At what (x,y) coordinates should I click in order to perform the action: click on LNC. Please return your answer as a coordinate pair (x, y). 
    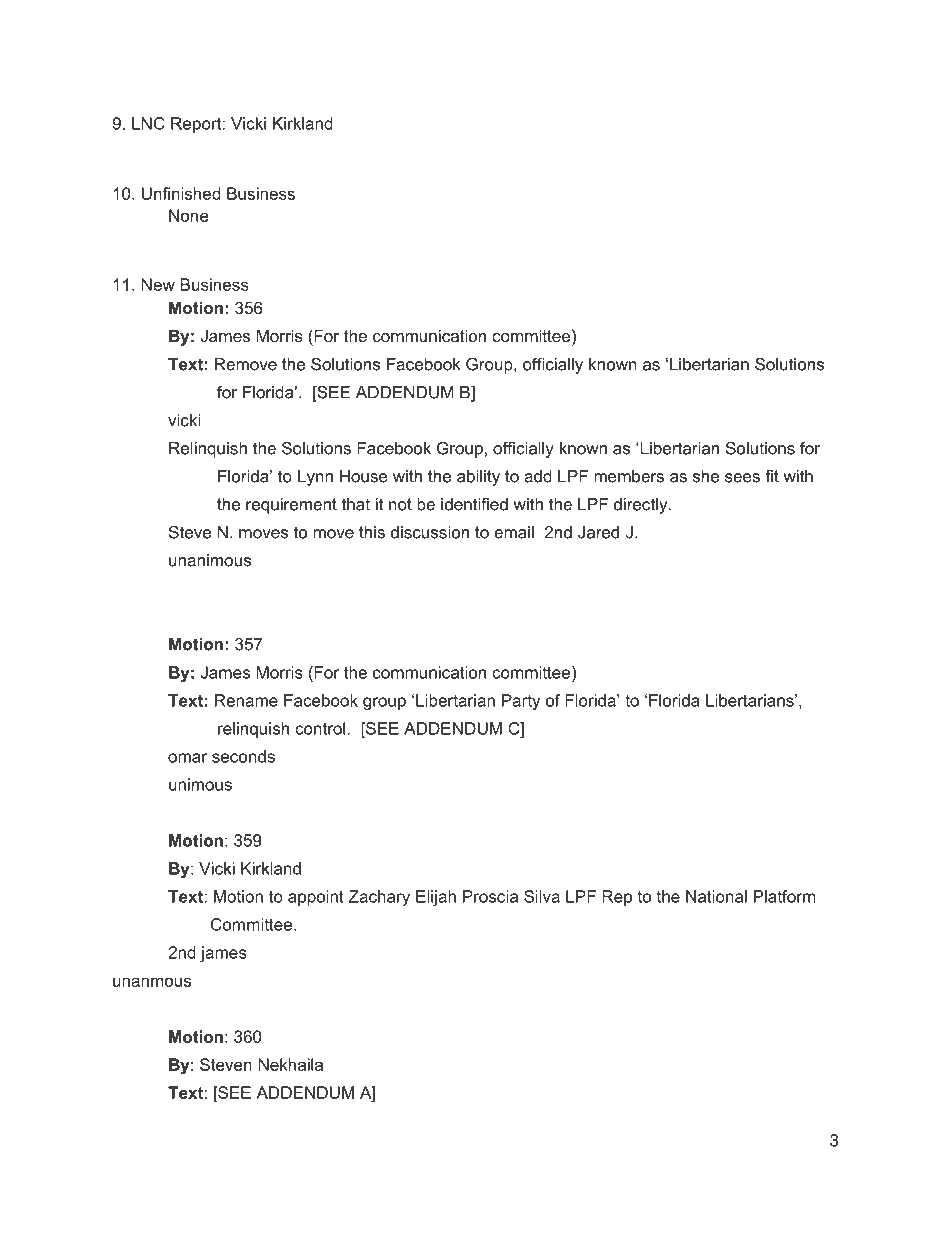
    Looking at the image, I should click on (148, 123).
